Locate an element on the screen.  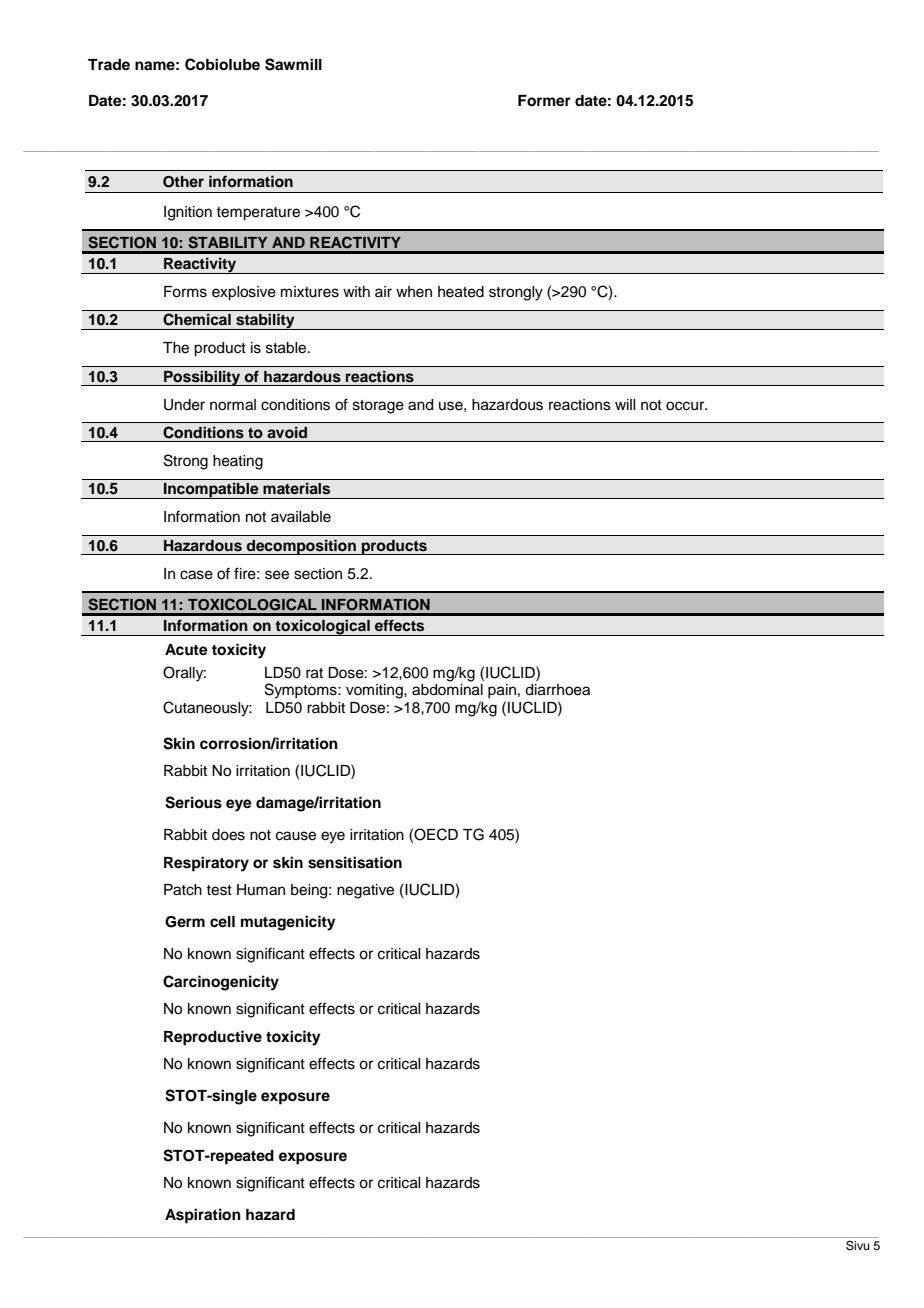
Former is located at coordinates (544, 101).
